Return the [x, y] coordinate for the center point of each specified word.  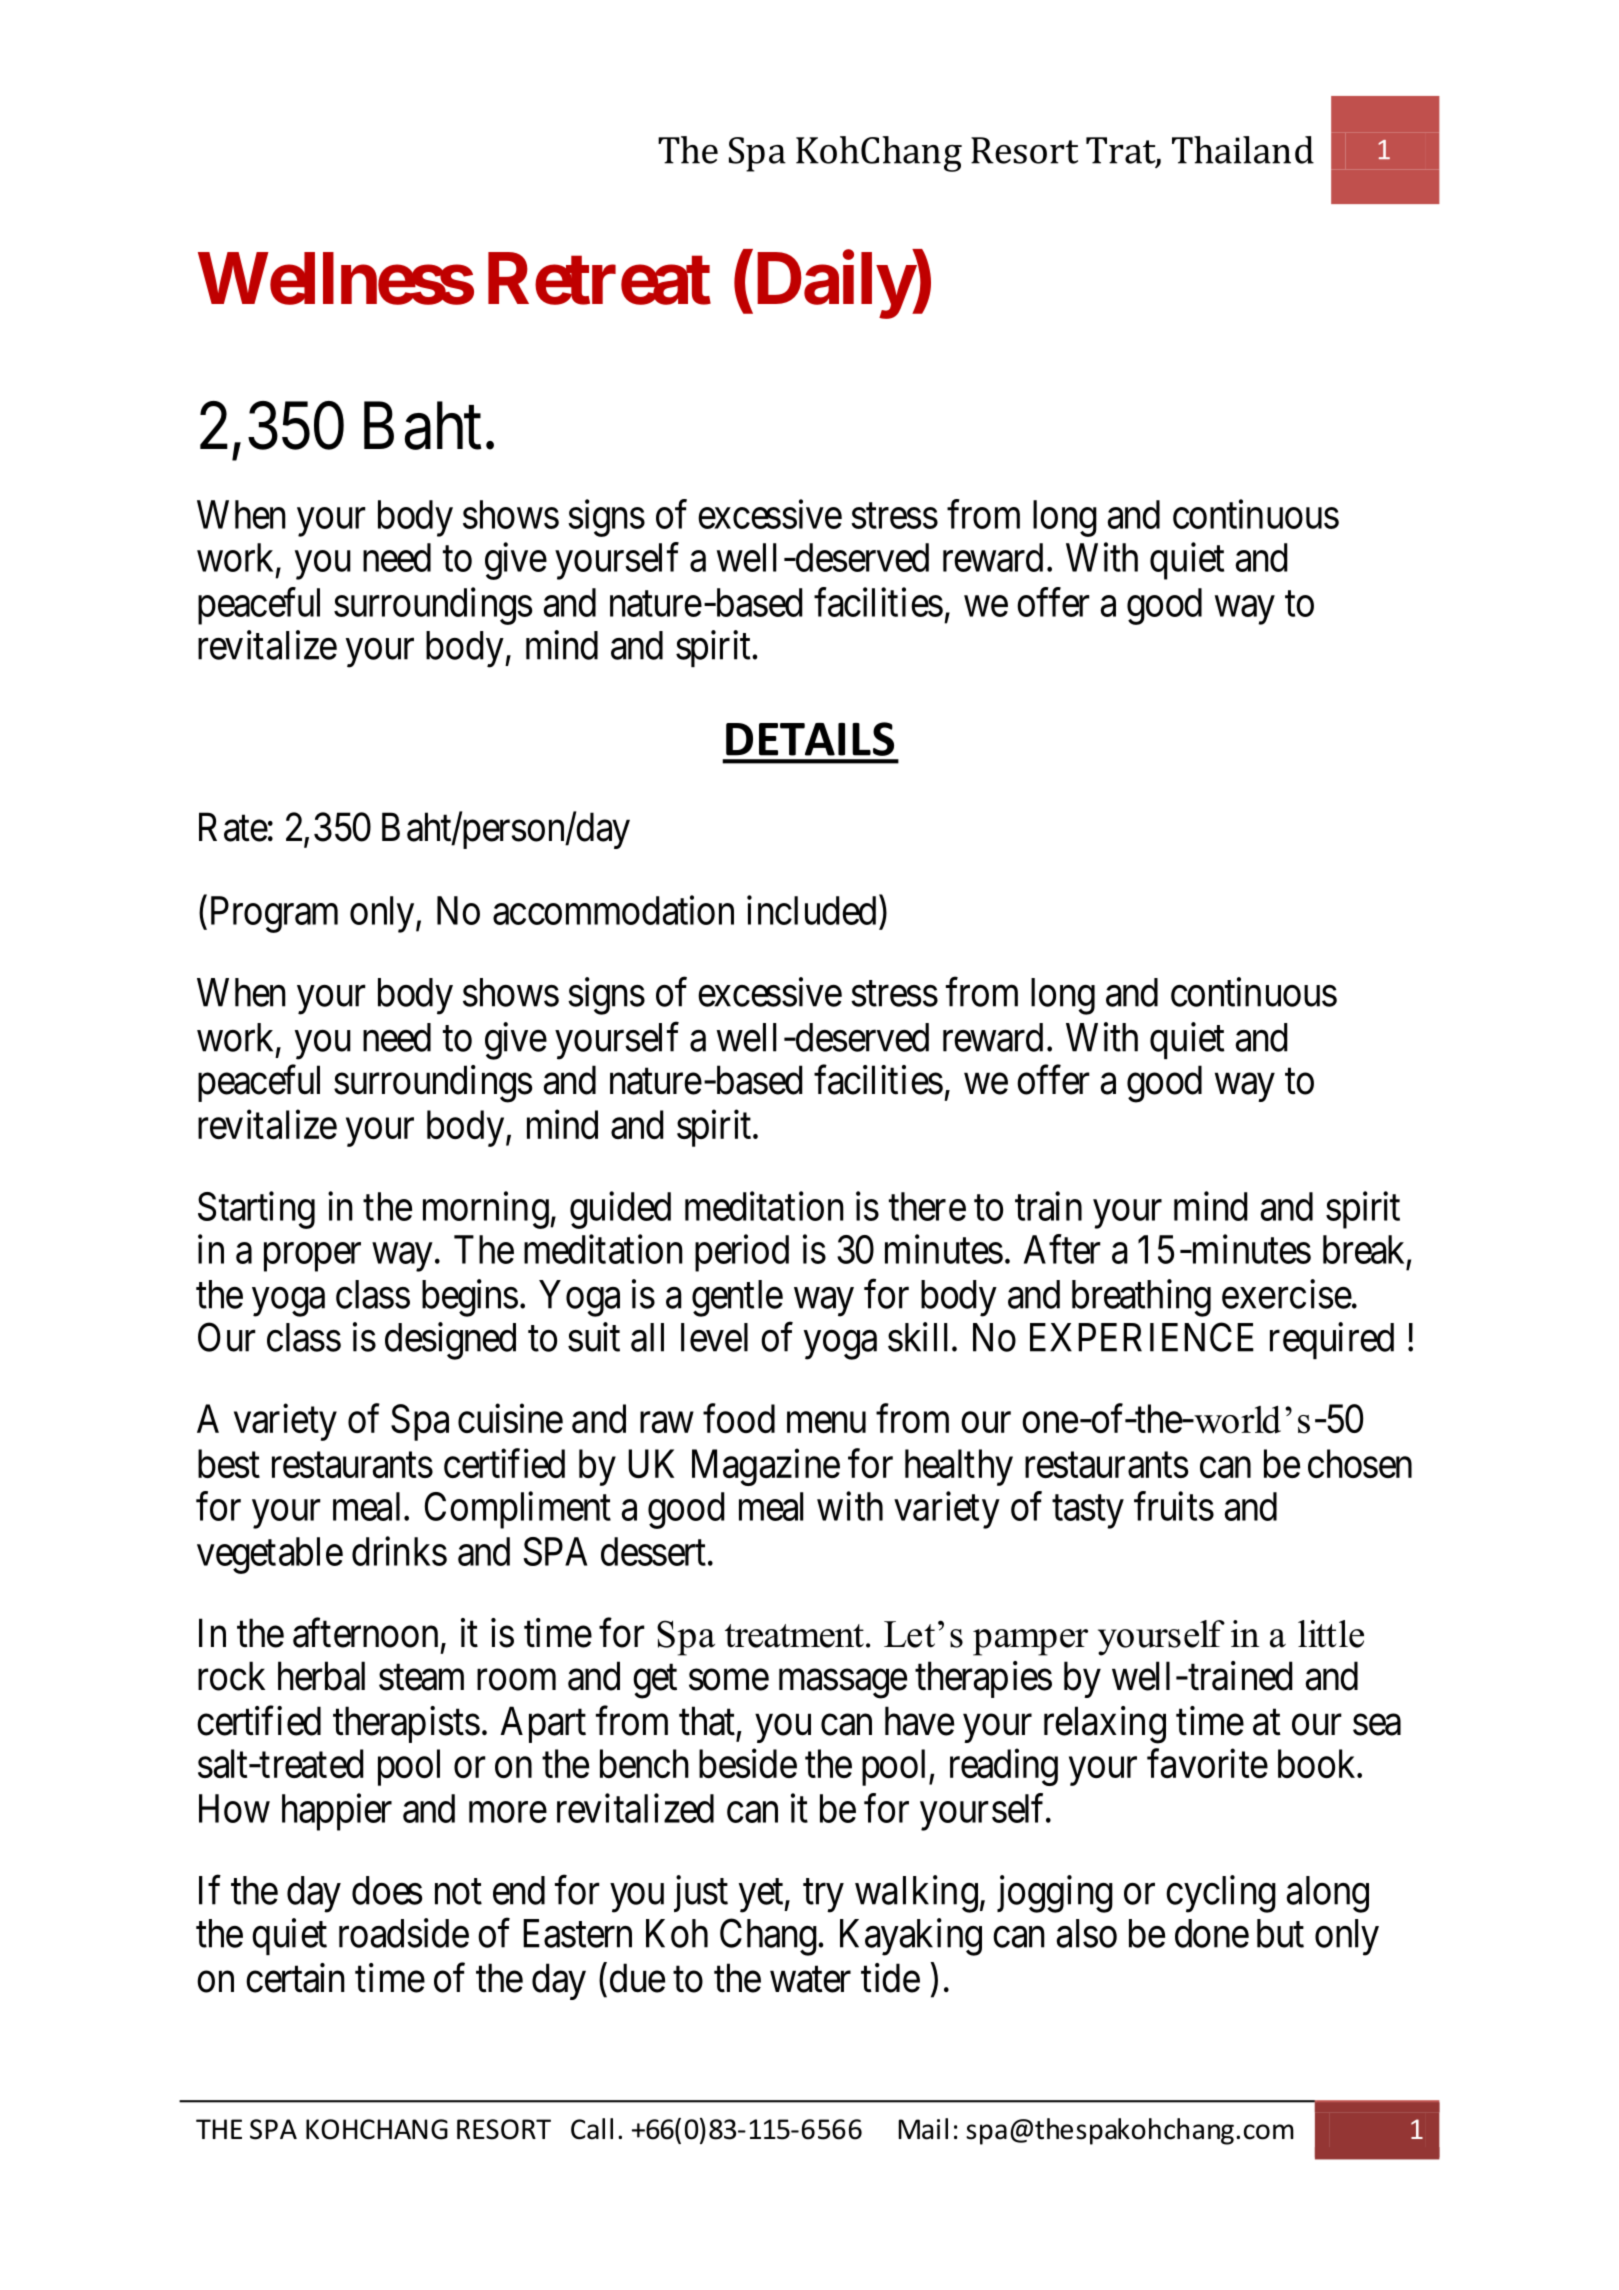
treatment [794, 1636]
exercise [1287, 1294]
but [1280, 1933]
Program [272, 914]
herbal [321, 1676]
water [810, 1980]
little [1331, 1634]
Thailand [1243, 150]
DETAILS [810, 739]
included [811, 910]
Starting [256, 1210]
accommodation [613, 910]
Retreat [599, 279]
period [742, 1253]
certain [295, 1978]
